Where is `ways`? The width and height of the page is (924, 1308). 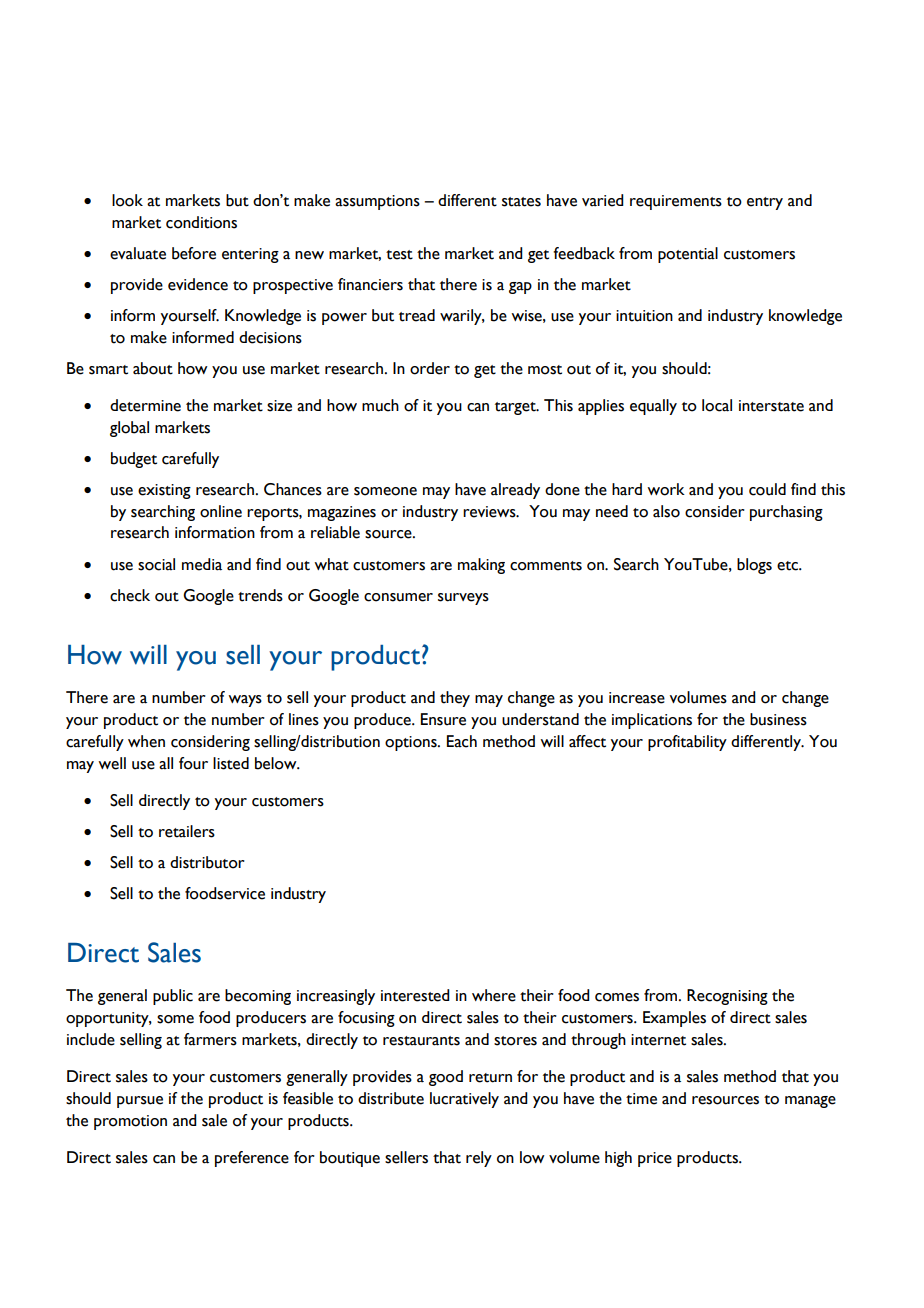 ways is located at coordinates (245, 701).
